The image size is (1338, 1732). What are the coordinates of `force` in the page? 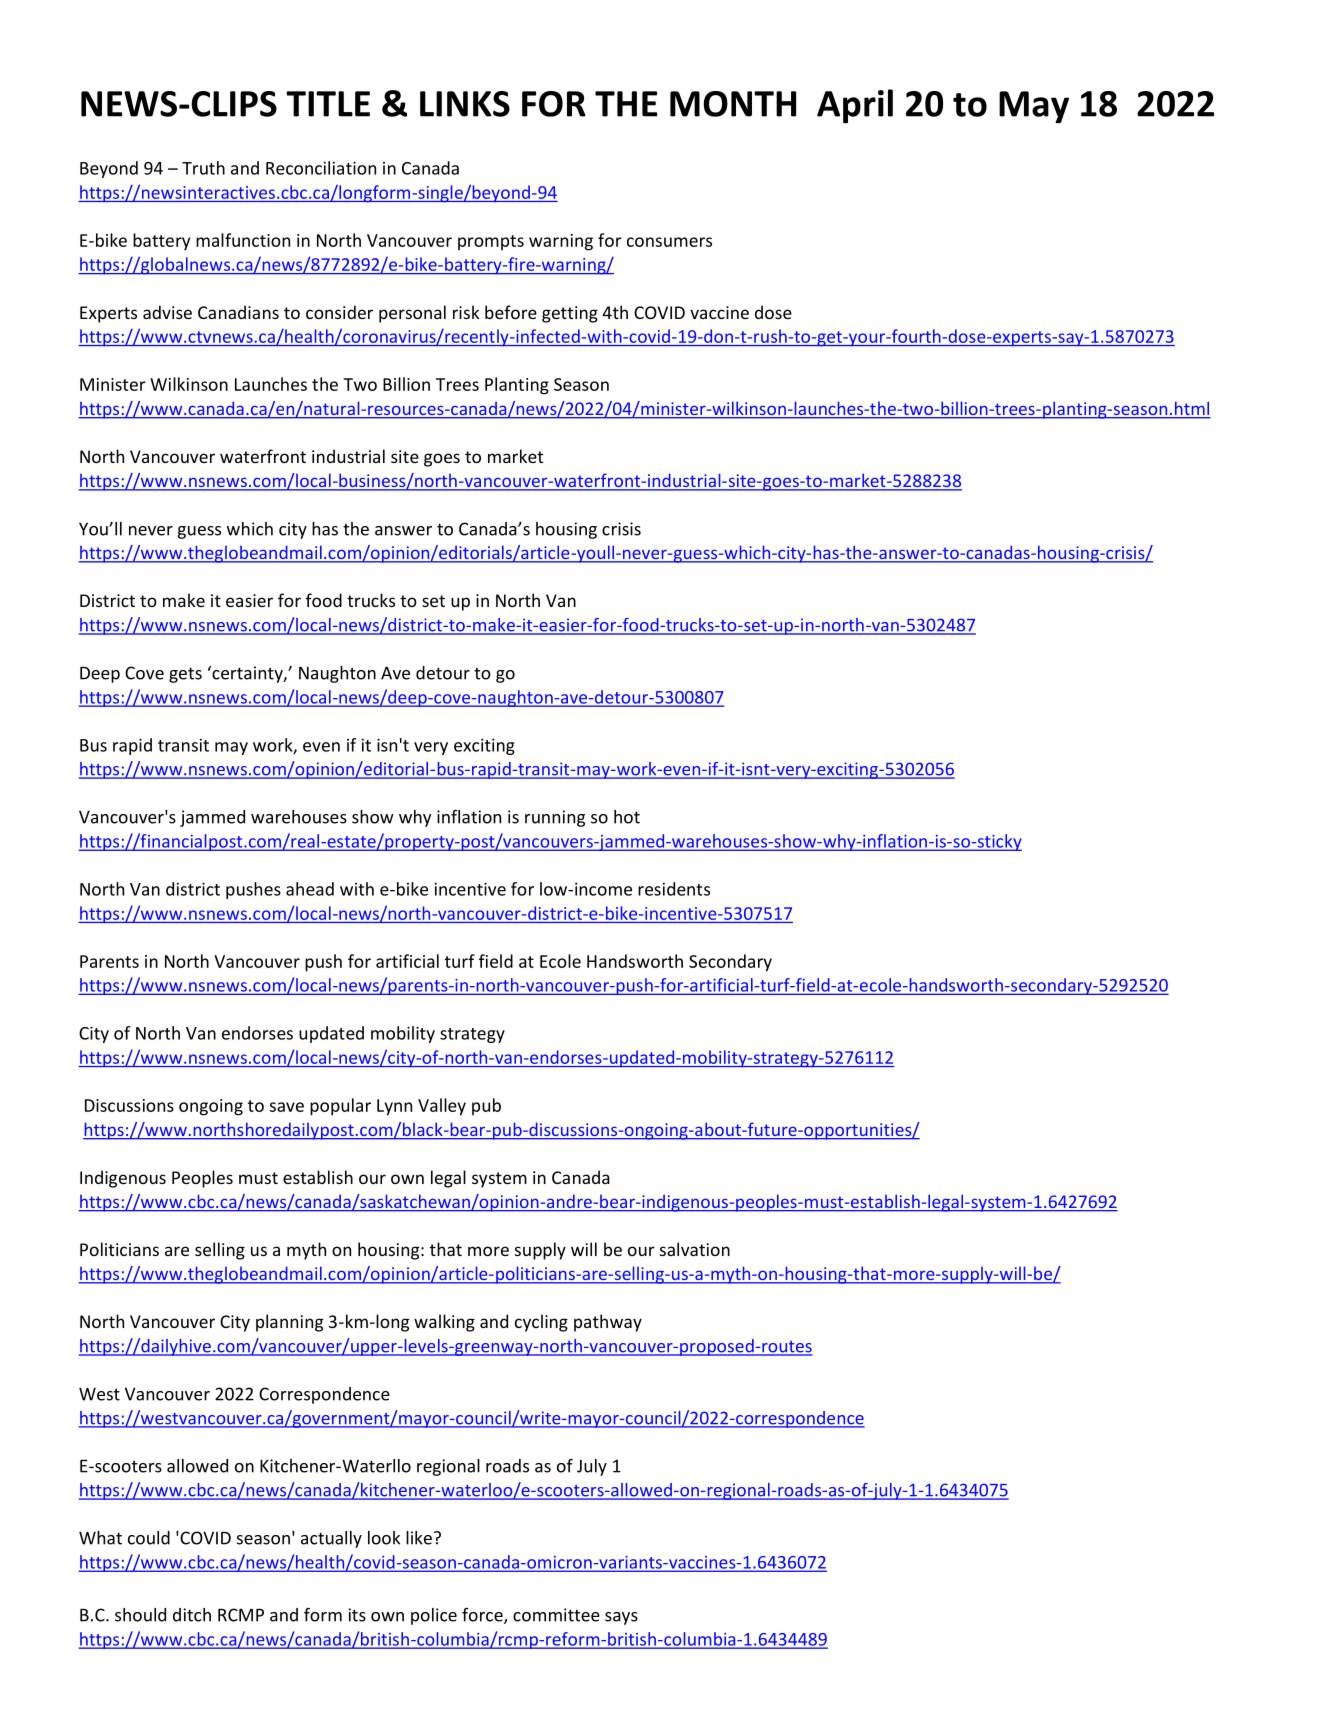 It's located at (483, 1616).
